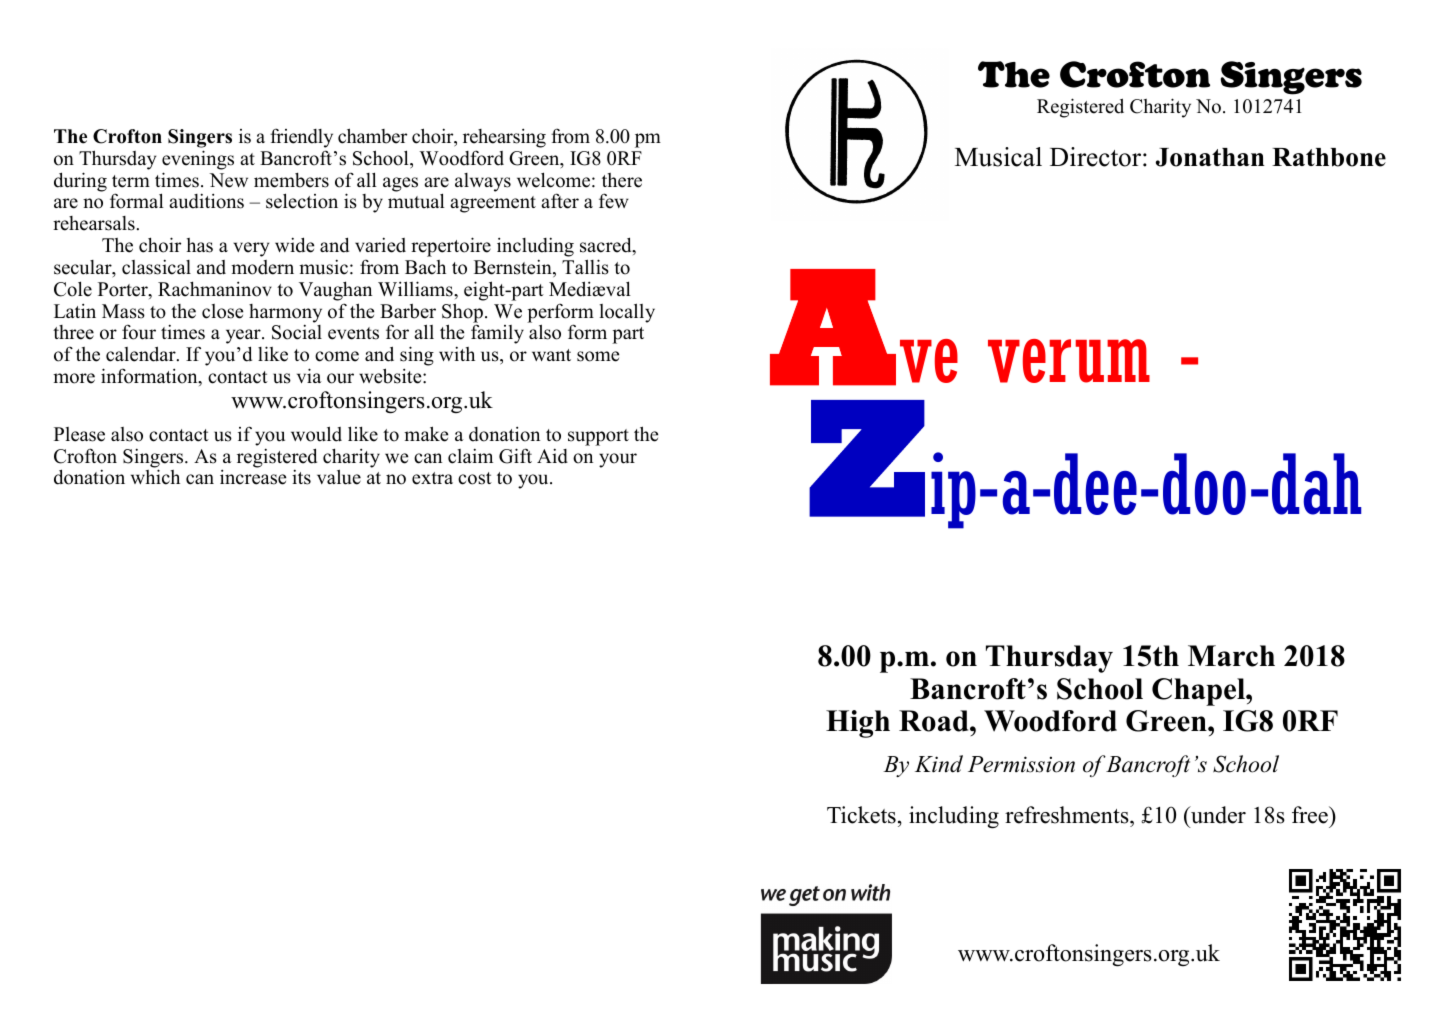 The width and height of the screenshot is (1444, 1021). What do you see at coordinates (622, 180) in the screenshot?
I see `there` at bounding box center [622, 180].
